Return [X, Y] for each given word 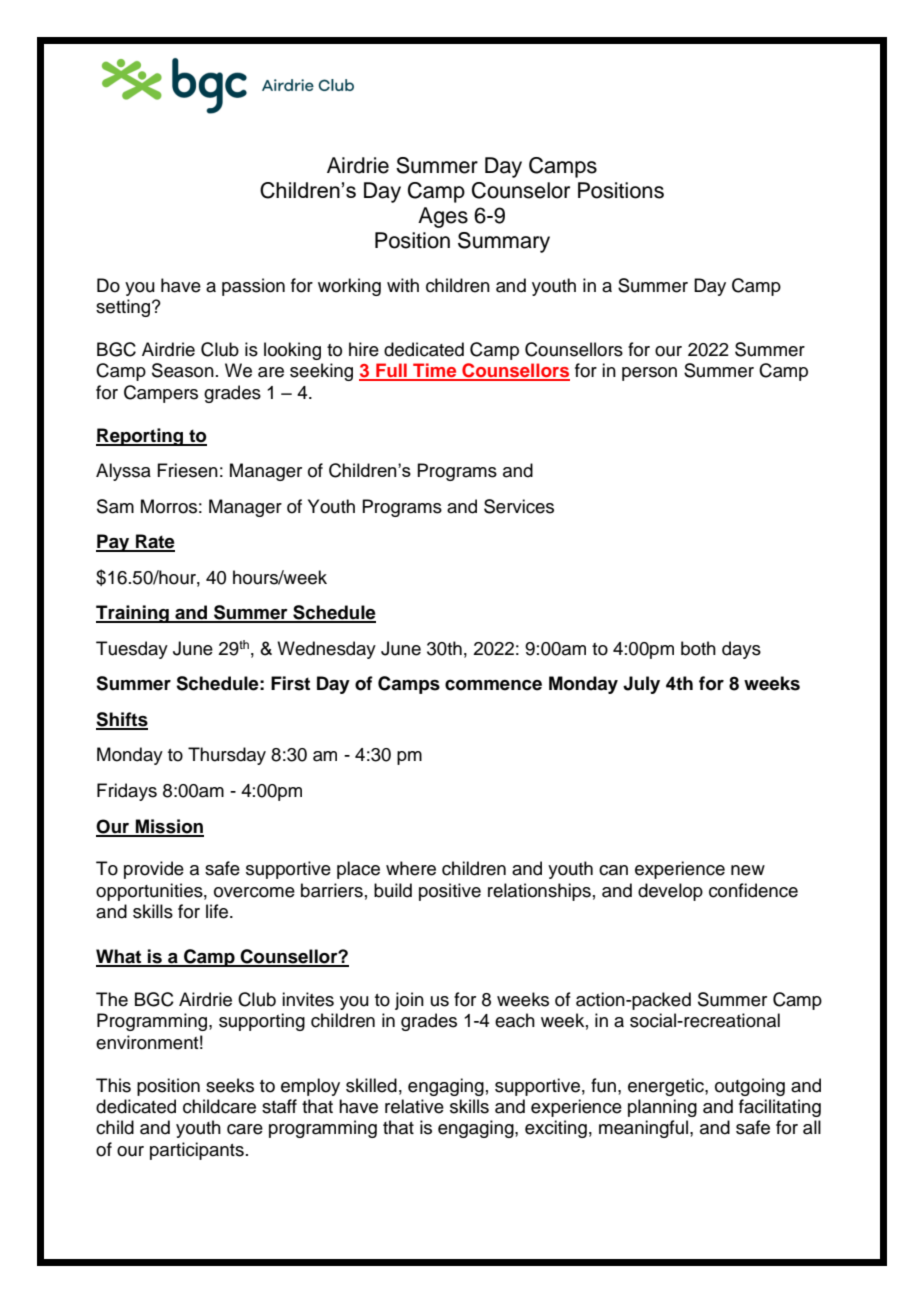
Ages [443, 217]
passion [253, 287]
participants [197, 1151]
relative [414, 1106]
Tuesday [132, 650]
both [698, 648]
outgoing [750, 1087]
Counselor [521, 190]
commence [493, 685]
